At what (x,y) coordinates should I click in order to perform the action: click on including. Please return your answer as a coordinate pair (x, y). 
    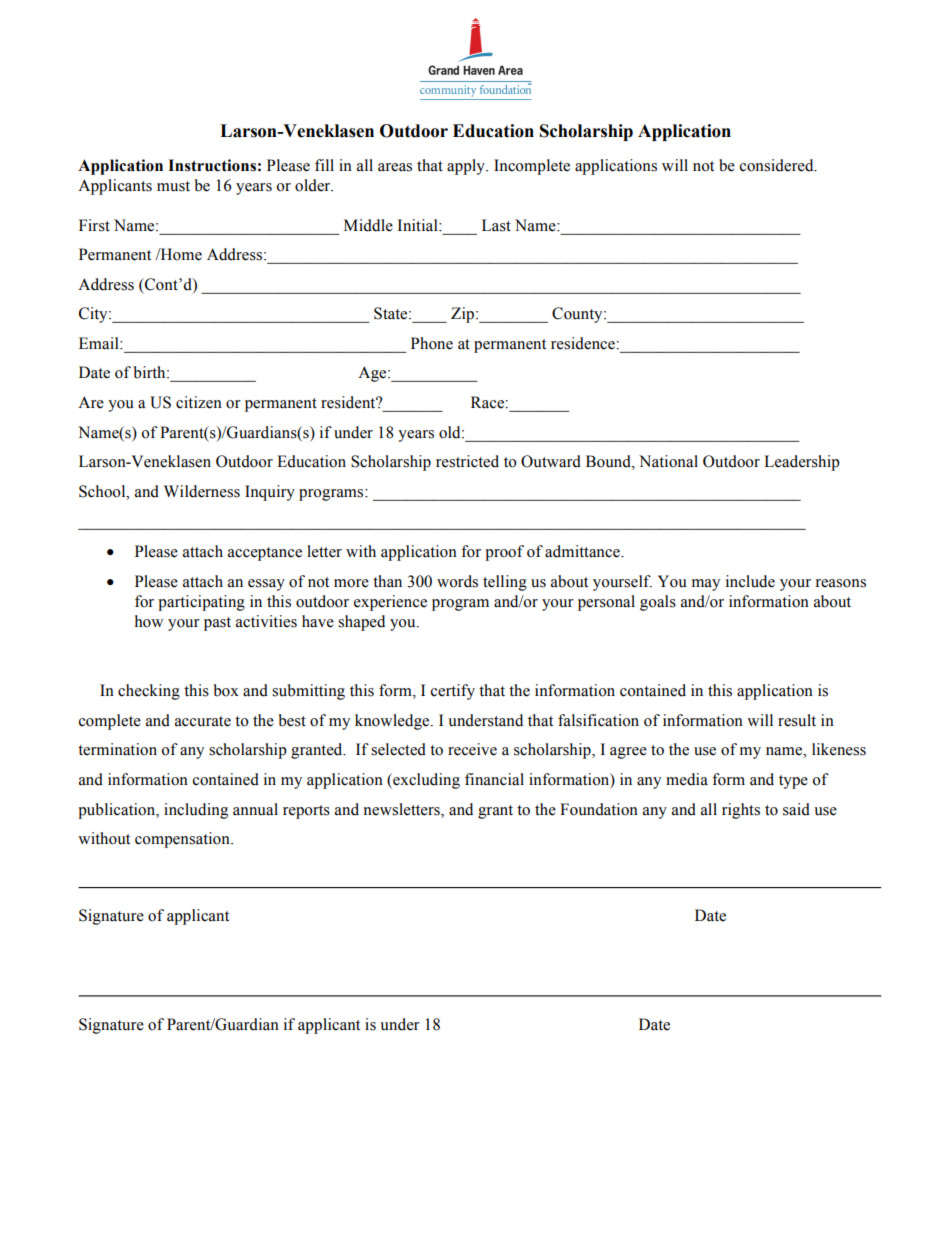
    Looking at the image, I should click on (196, 811).
